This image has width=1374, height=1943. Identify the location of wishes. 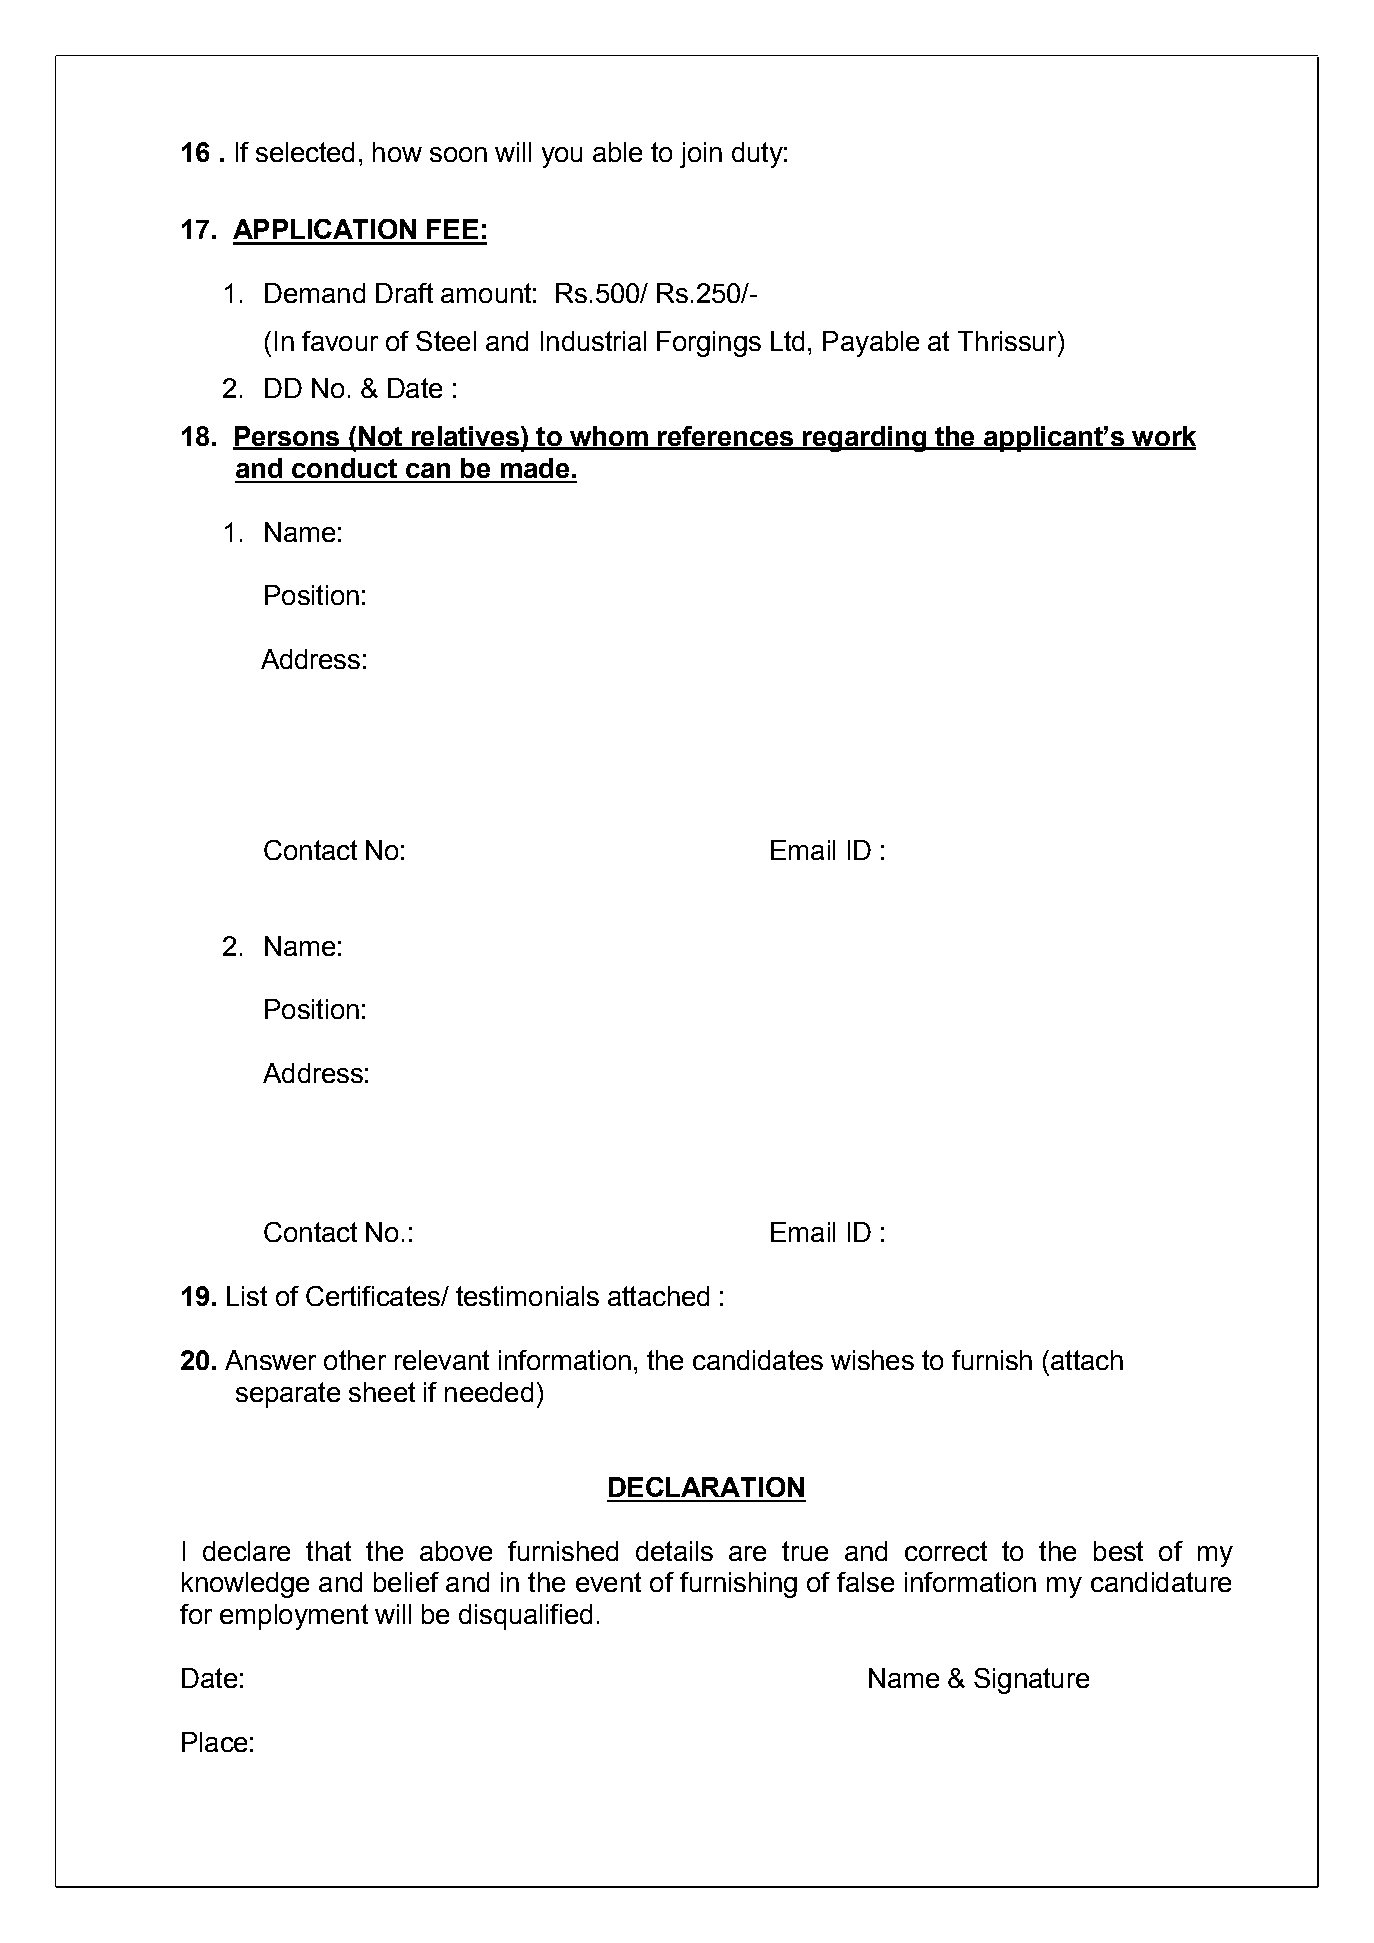
(872, 1360).
